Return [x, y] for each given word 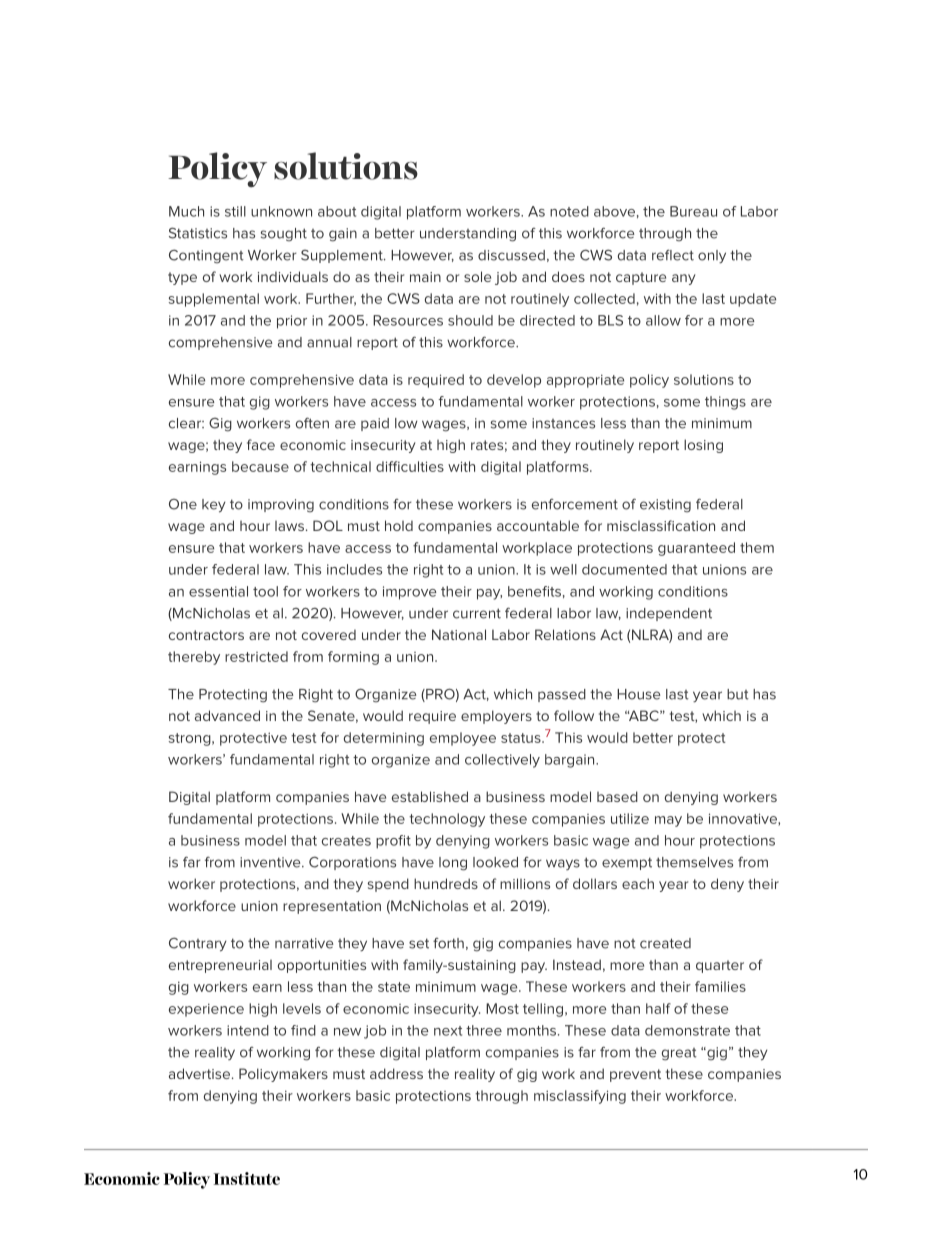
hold [399, 525]
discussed [511, 255]
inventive [271, 862]
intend [248, 1030]
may [668, 821]
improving [281, 505]
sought [284, 234]
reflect [673, 255]
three [484, 1030]
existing [665, 505]
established [430, 796]
